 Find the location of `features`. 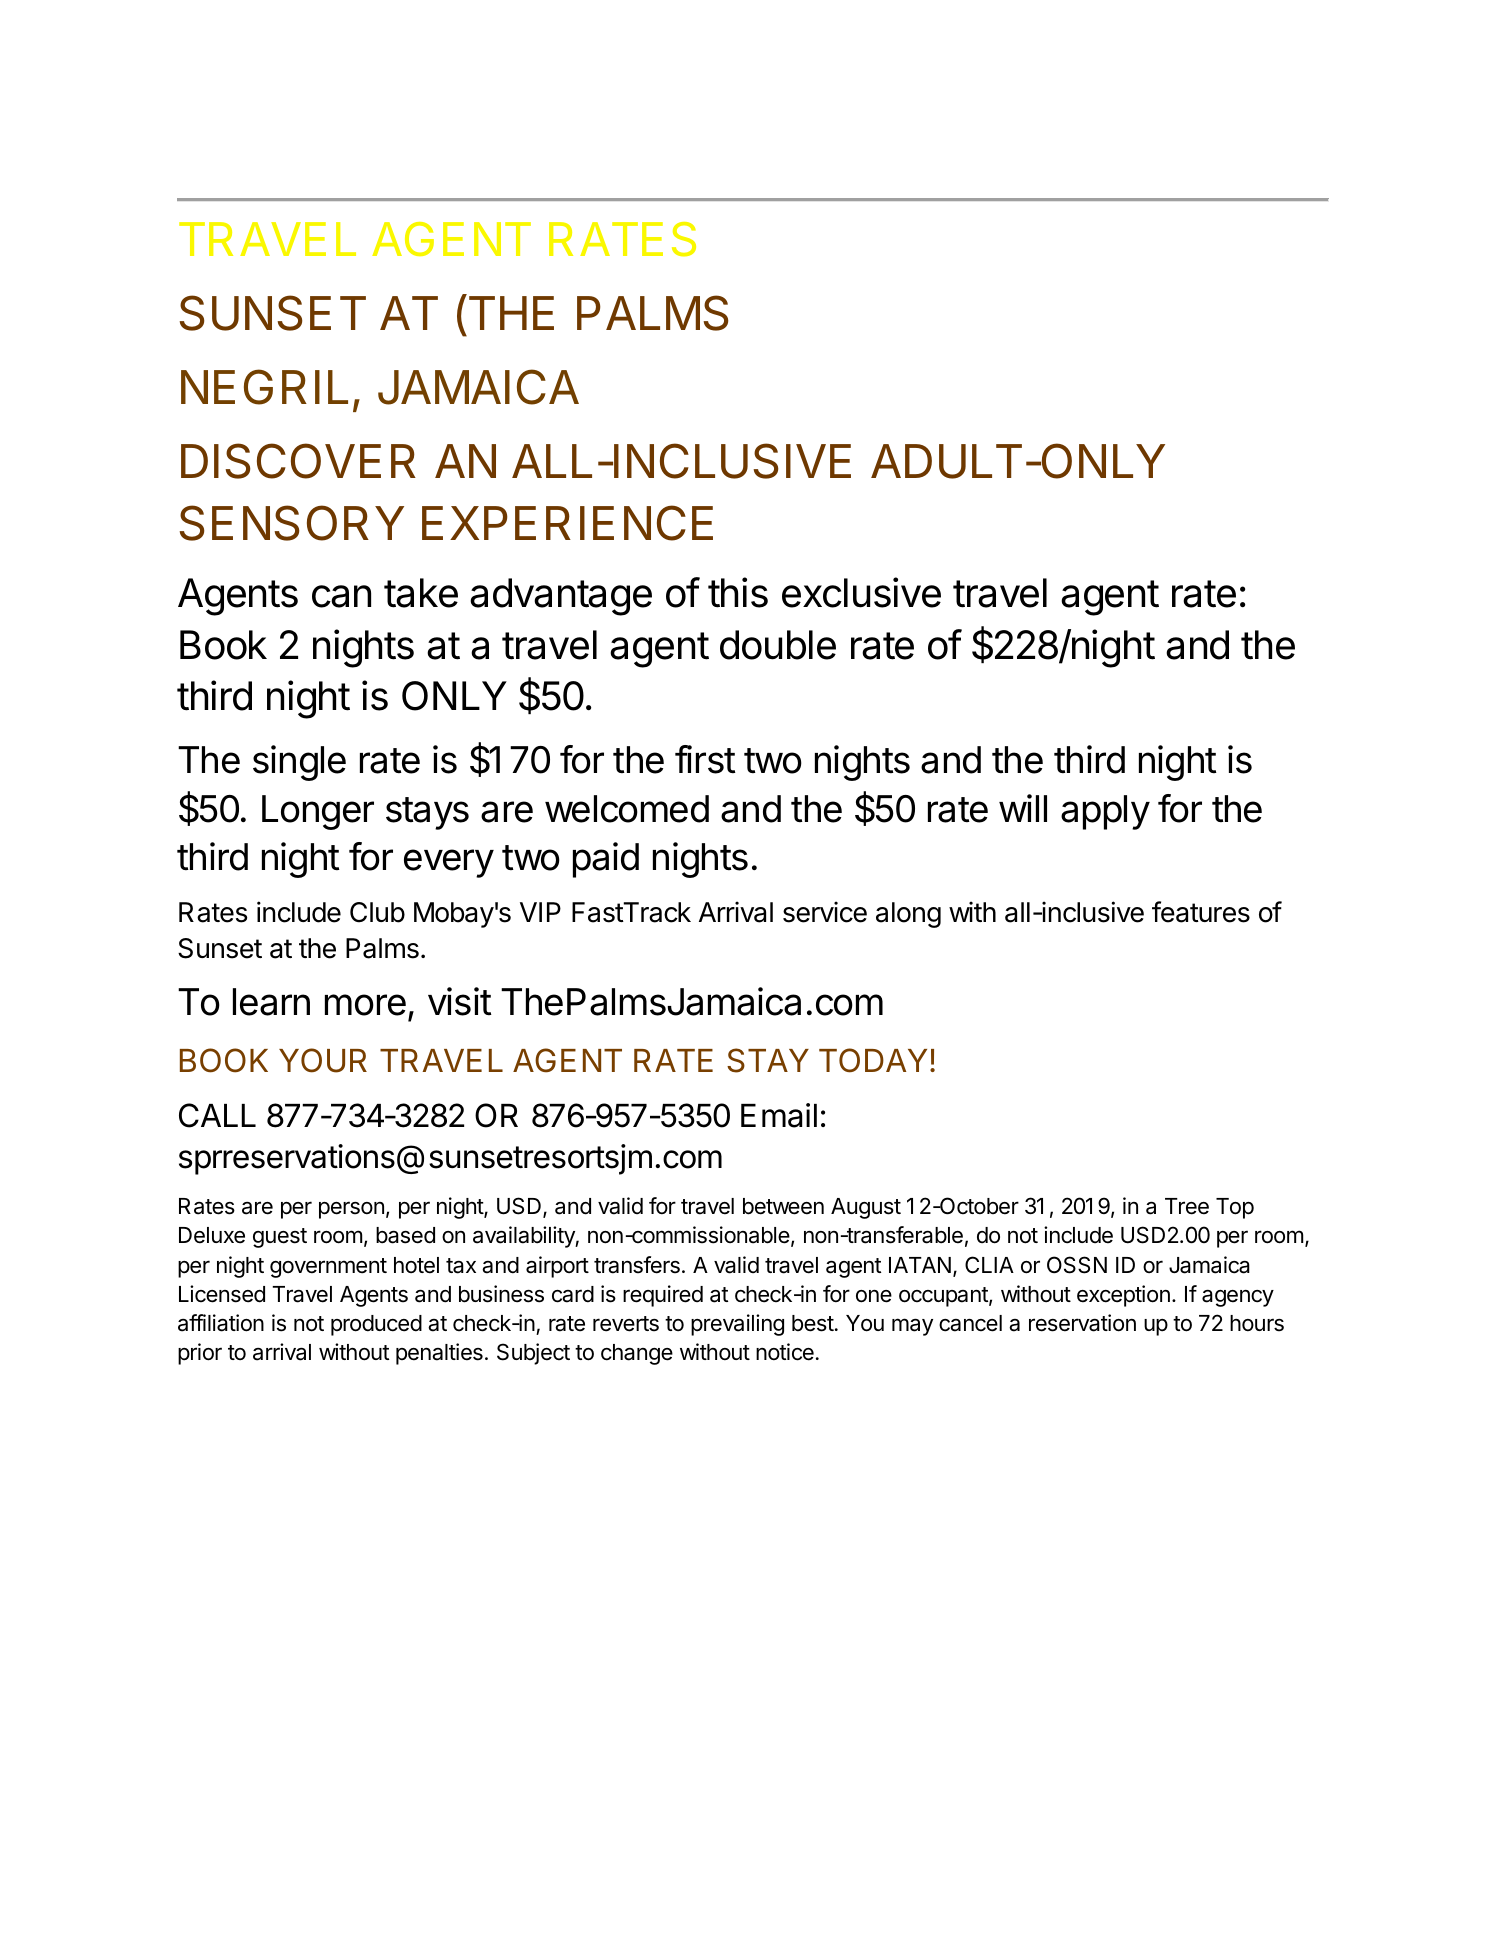

features is located at coordinates (1201, 912).
